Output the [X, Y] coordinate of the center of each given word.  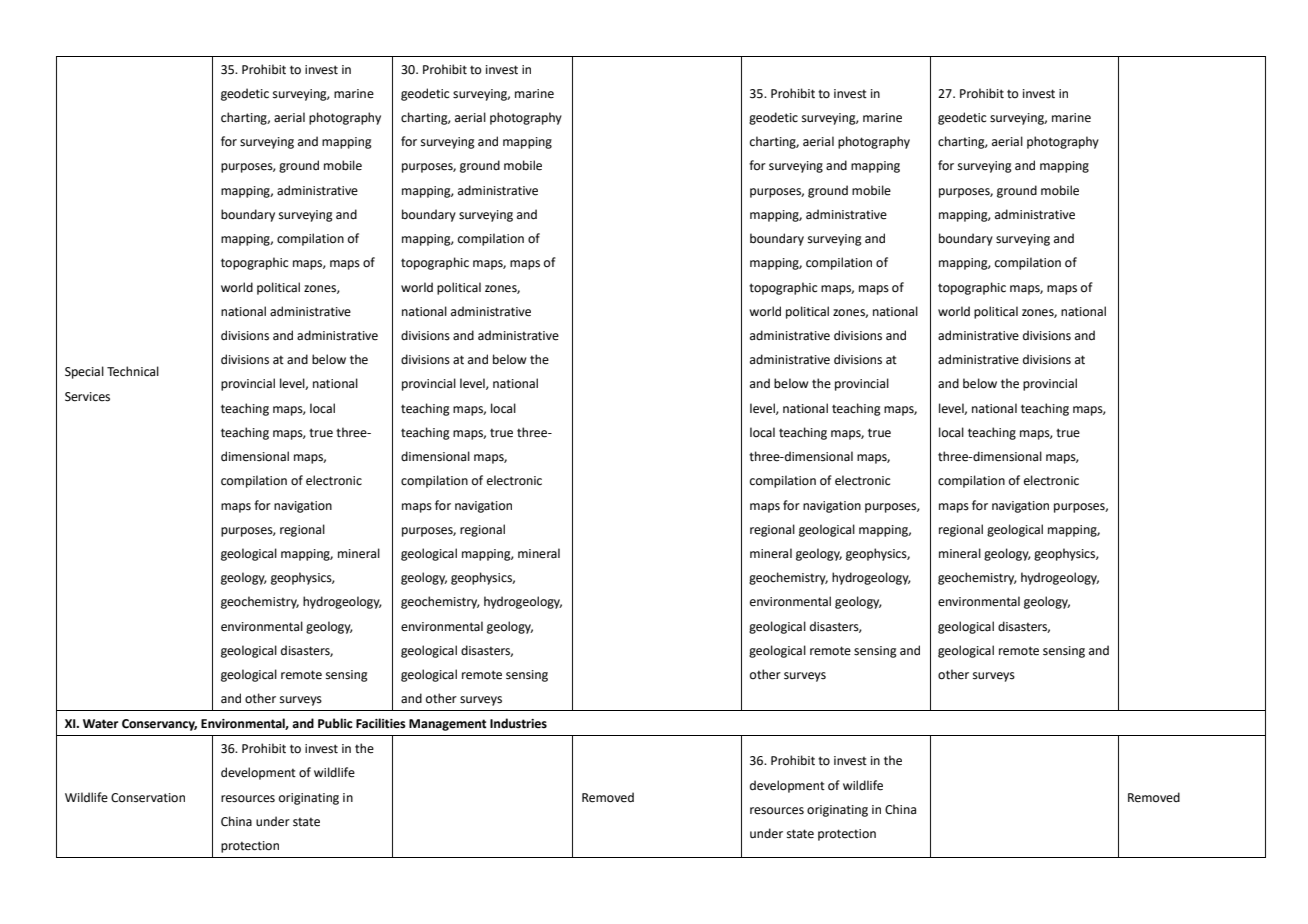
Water [100, 724]
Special [84, 372]
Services [87, 397]
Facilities [381, 723]
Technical [133, 371]
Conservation [148, 798]
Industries [518, 723]
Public [335, 723]
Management [448, 725]
